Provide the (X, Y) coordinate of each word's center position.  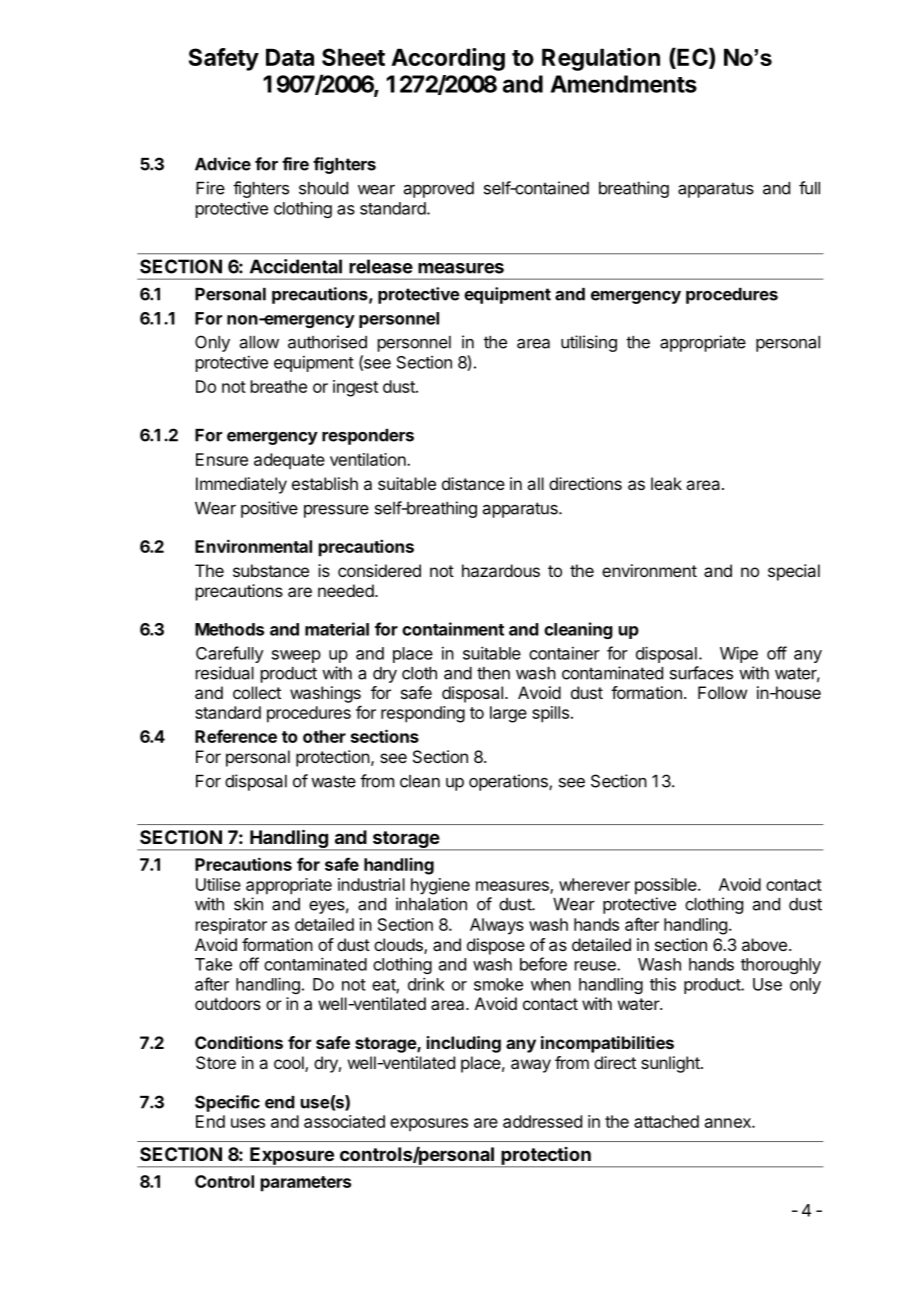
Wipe (739, 654)
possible (666, 886)
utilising (589, 343)
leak (666, 483)
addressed (542, 1121)
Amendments (624, 84)
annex (729, 1123)
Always (497, 926)
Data (290, 57)
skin (248, 904)
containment (453, 629)
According (448, 59)
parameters (306, 1184)
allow (259, 342)
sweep (296, 656)
